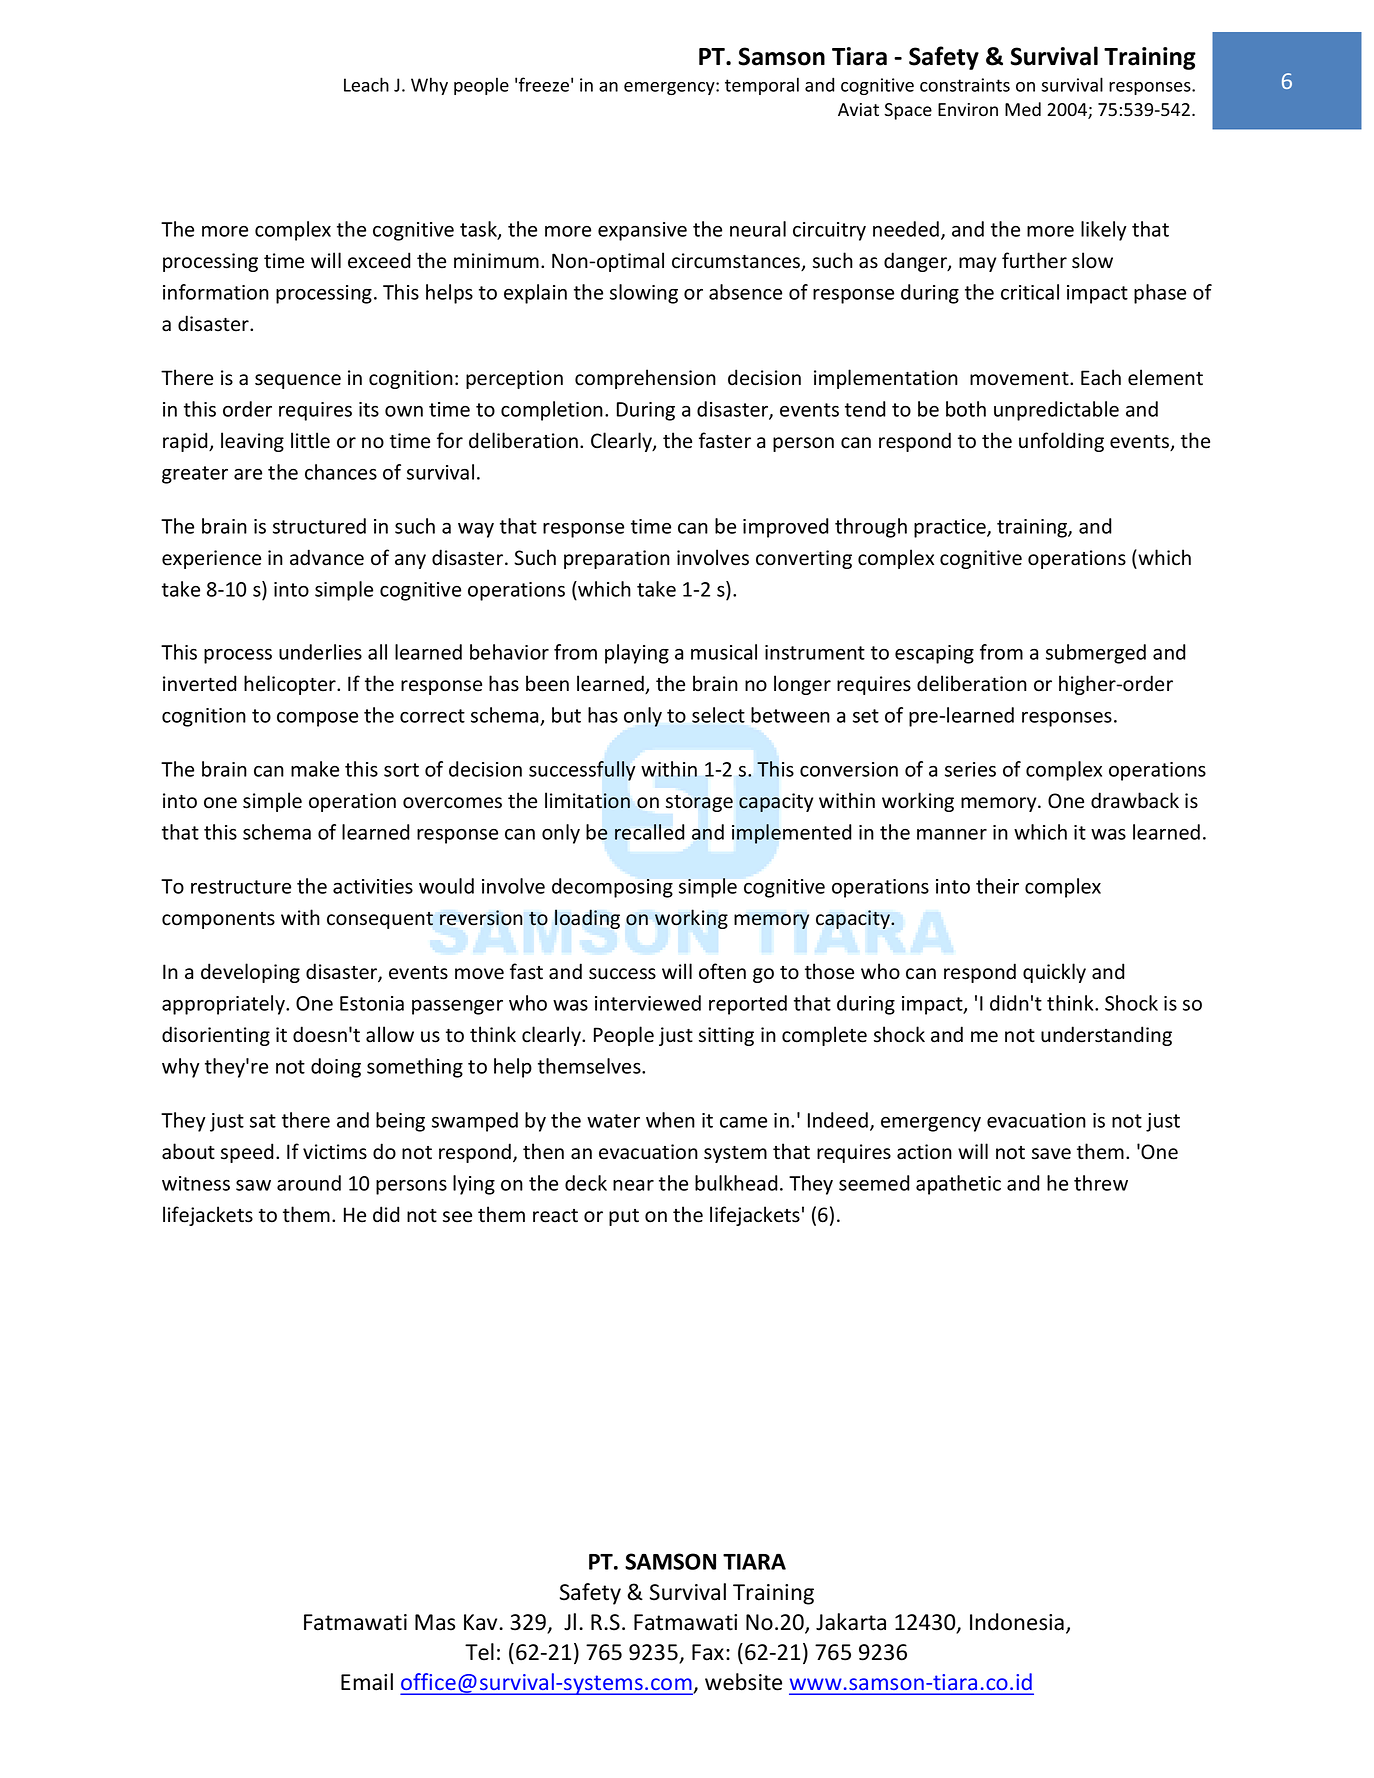 The width and height of the screenshot is (1374, 1778). What do you see at coordinates (708, 1652) in the screenshot?
I see `Fax` at bounding box center [708, 1652].
